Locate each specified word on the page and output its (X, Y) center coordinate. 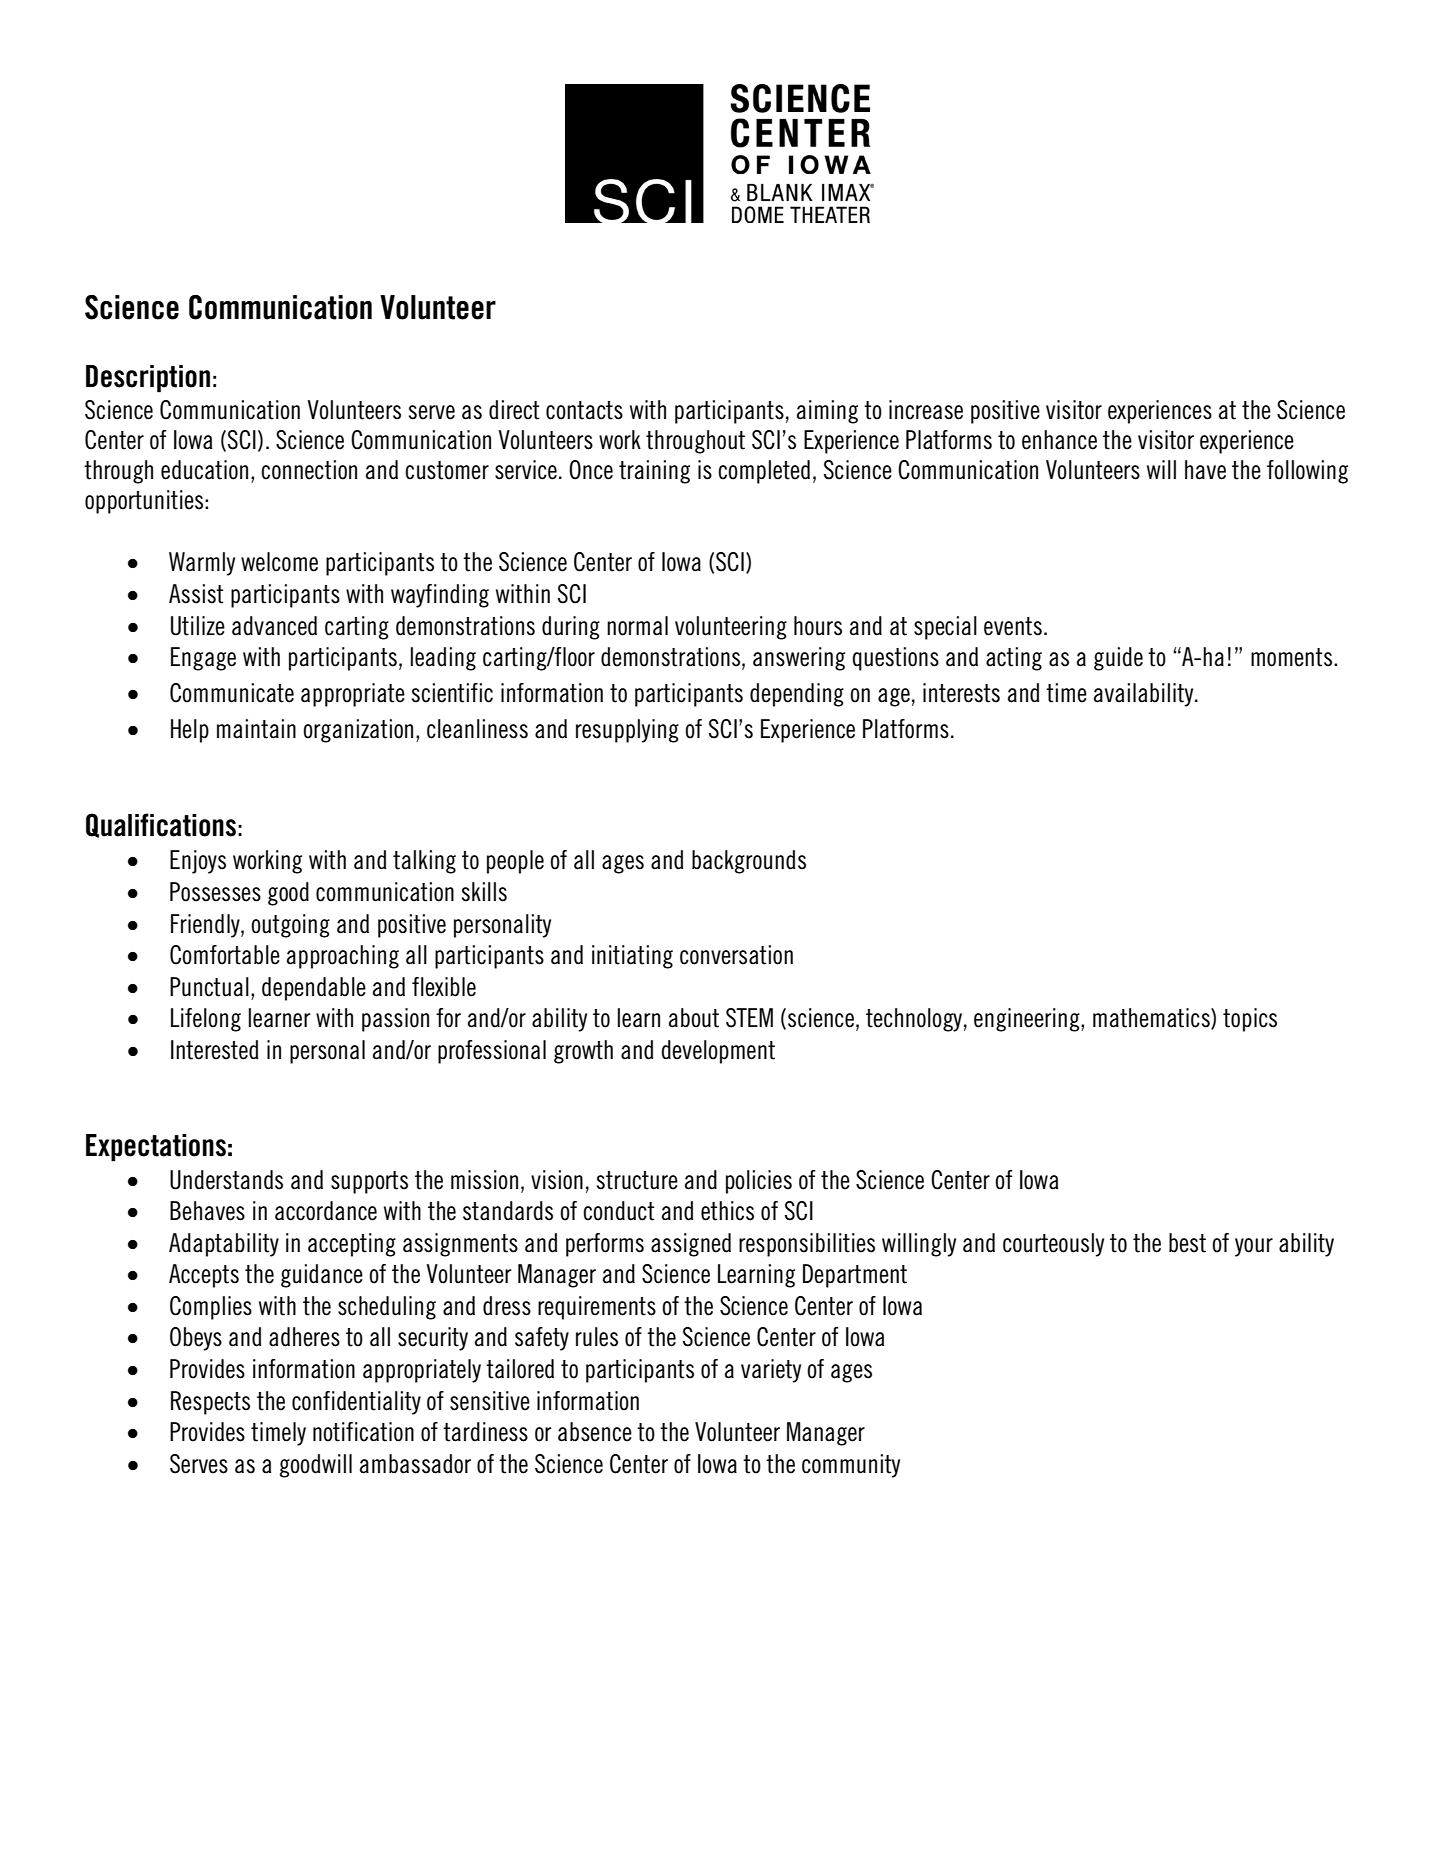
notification (363, 1432)
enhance (1059, 440)
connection (309, 470)
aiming (827, 412)
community (851, 1466)
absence (595, 1432)
